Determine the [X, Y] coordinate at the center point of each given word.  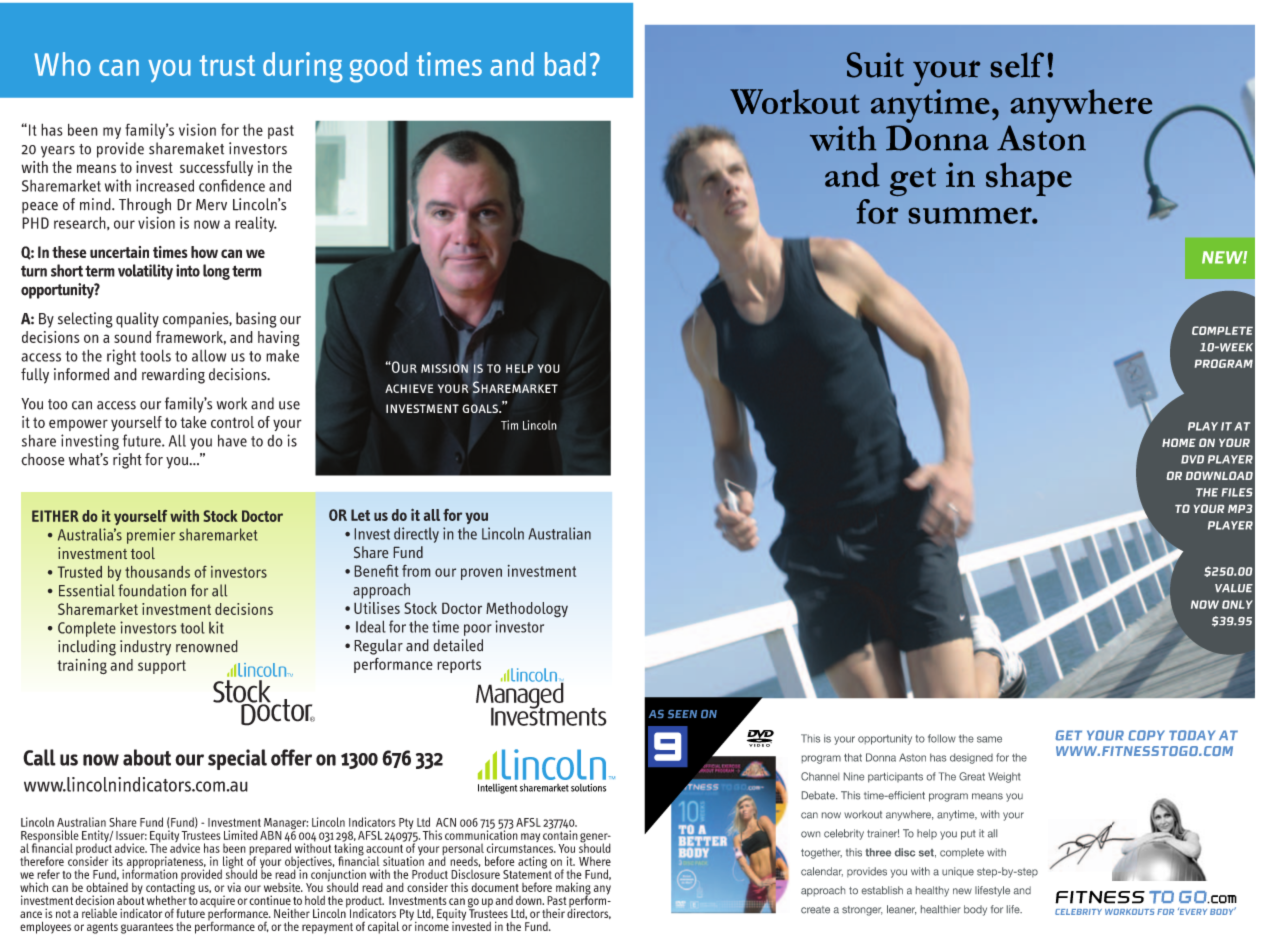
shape [1029, 179]
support [162, 667]
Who [62, 64]
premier [151, 536]
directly [416, 535]
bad [565, 64]
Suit [875, 65]
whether [167, 900]
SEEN [682, 714]
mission [444, 367]
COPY [1146, 735]
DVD [1192, 459]
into [188, 270]
